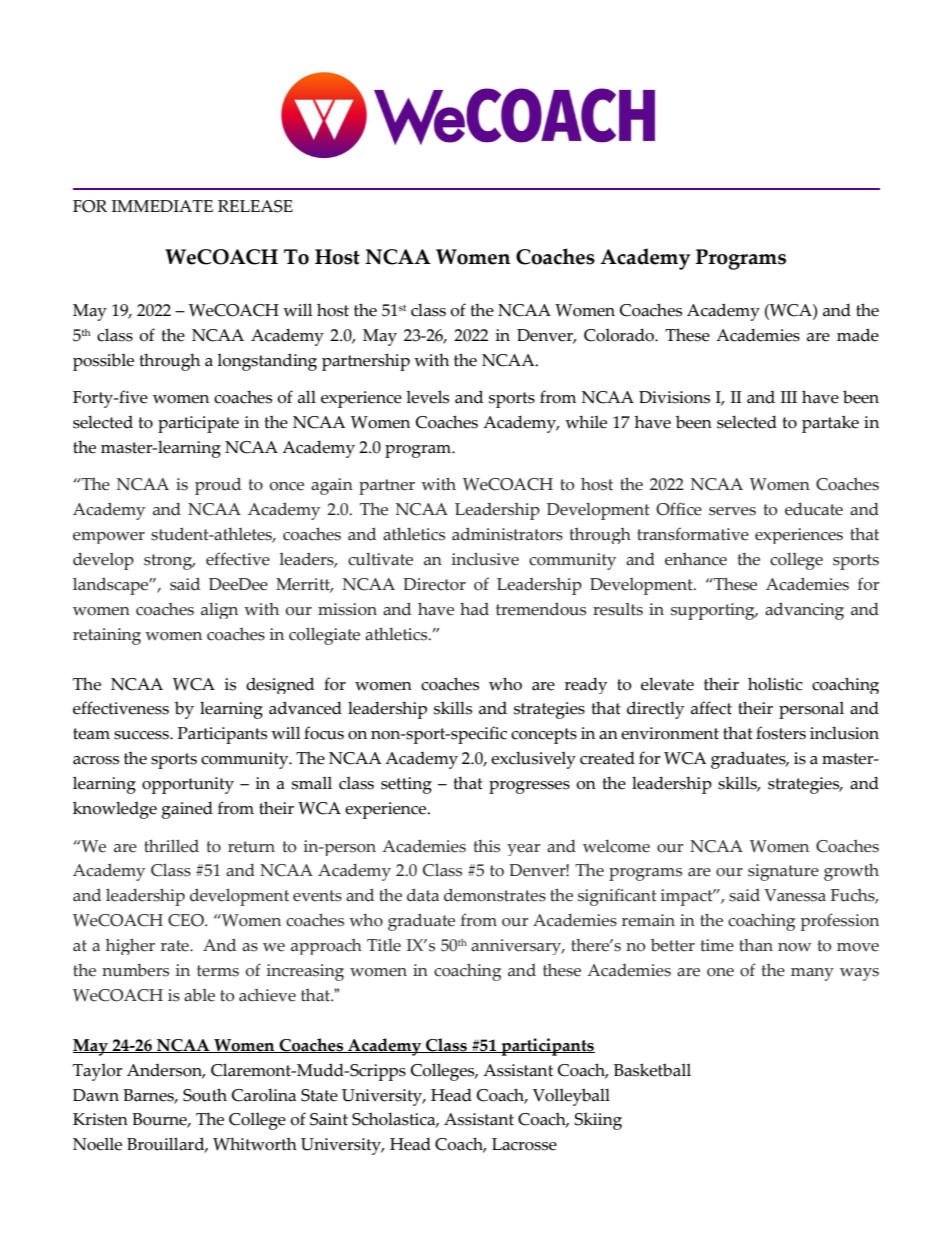 This page has height=1233, width=952. I want to click on RELEASE, so click(255, 206).
